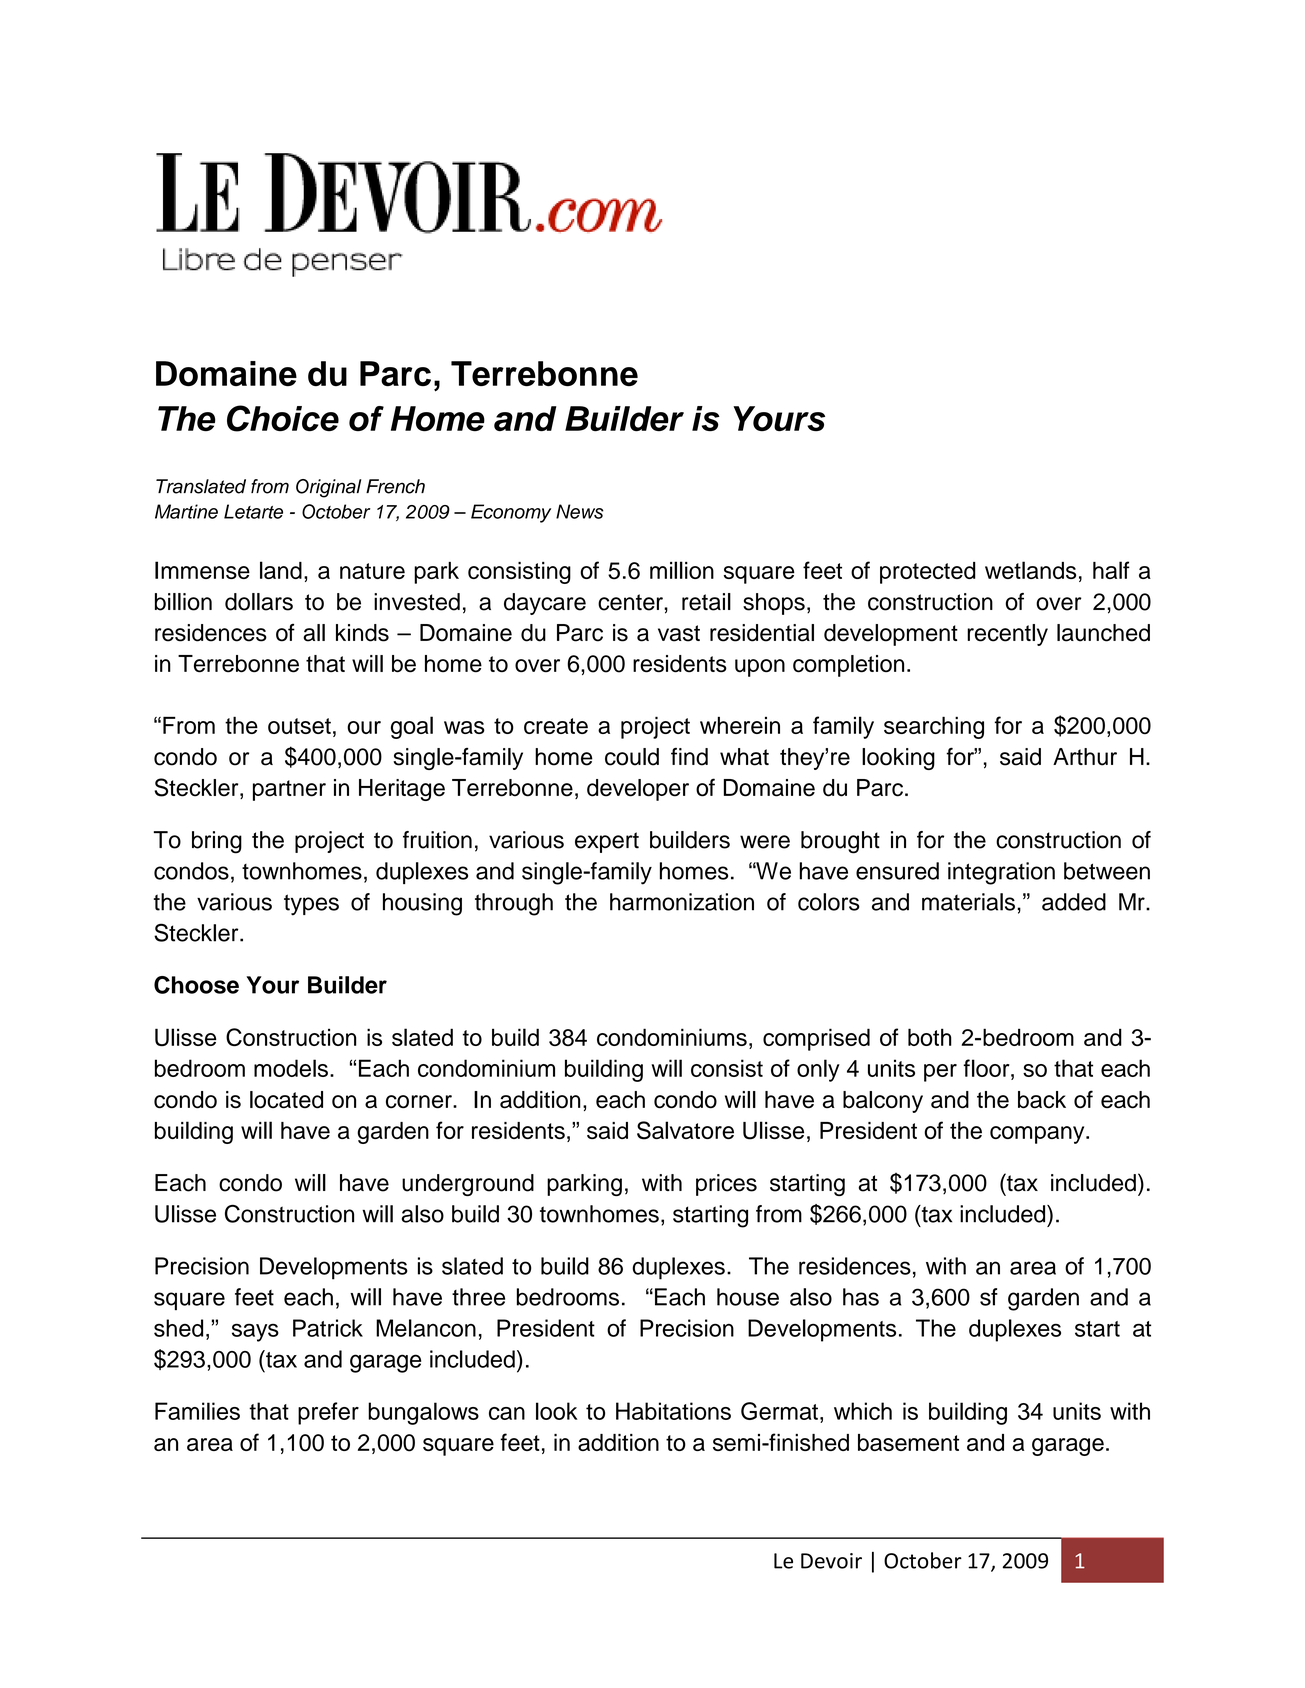 The height and width of the page is (1688, 1305). I want to click on News, so click(580, 511).
